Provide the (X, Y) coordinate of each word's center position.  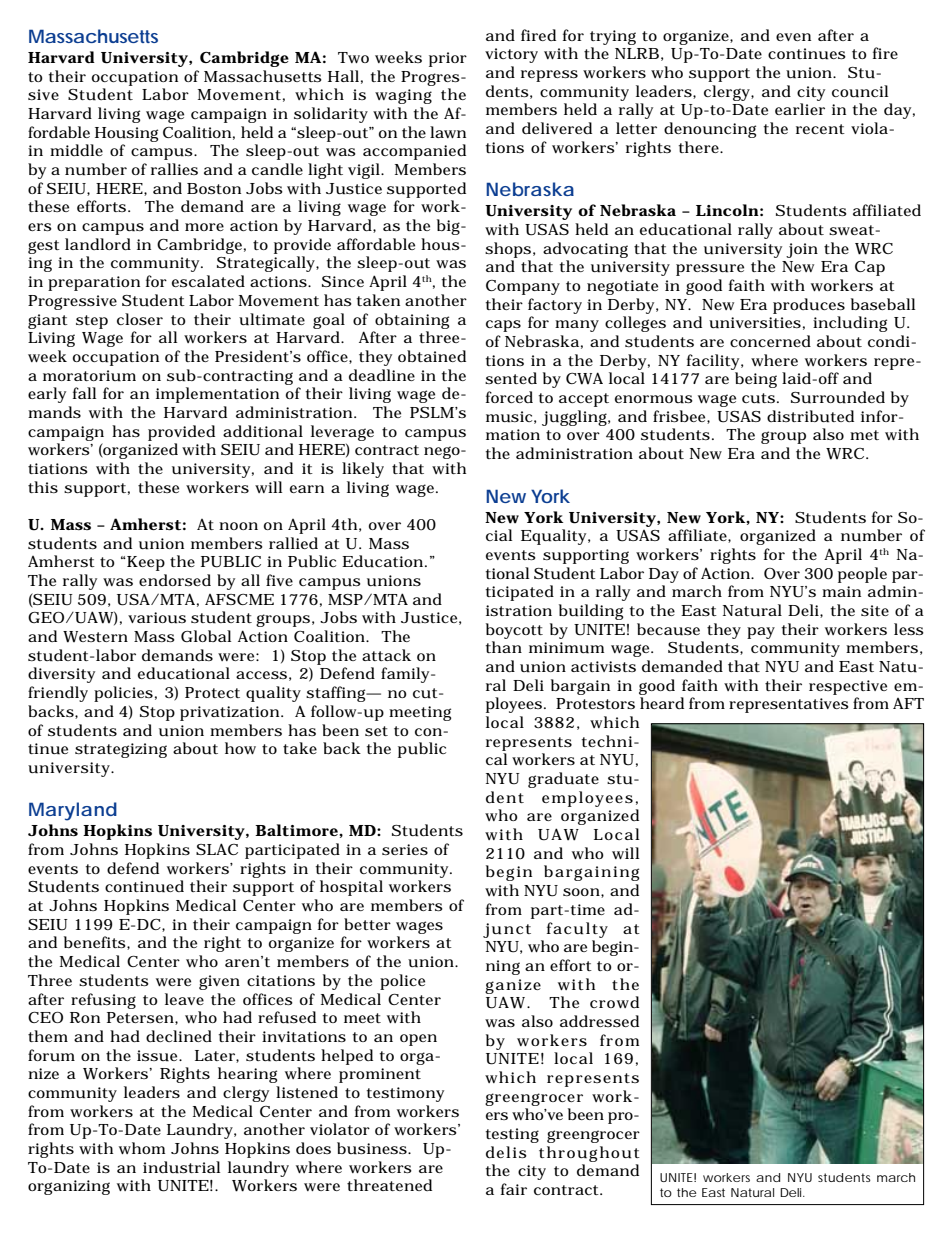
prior (448, 59)
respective (848, 687)
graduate (563, 780)
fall (84, 393)
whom (142, 1148)
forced (509, 397)
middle (76, 150)
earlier (800, 109)
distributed (810, 416)
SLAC (217, 849)
